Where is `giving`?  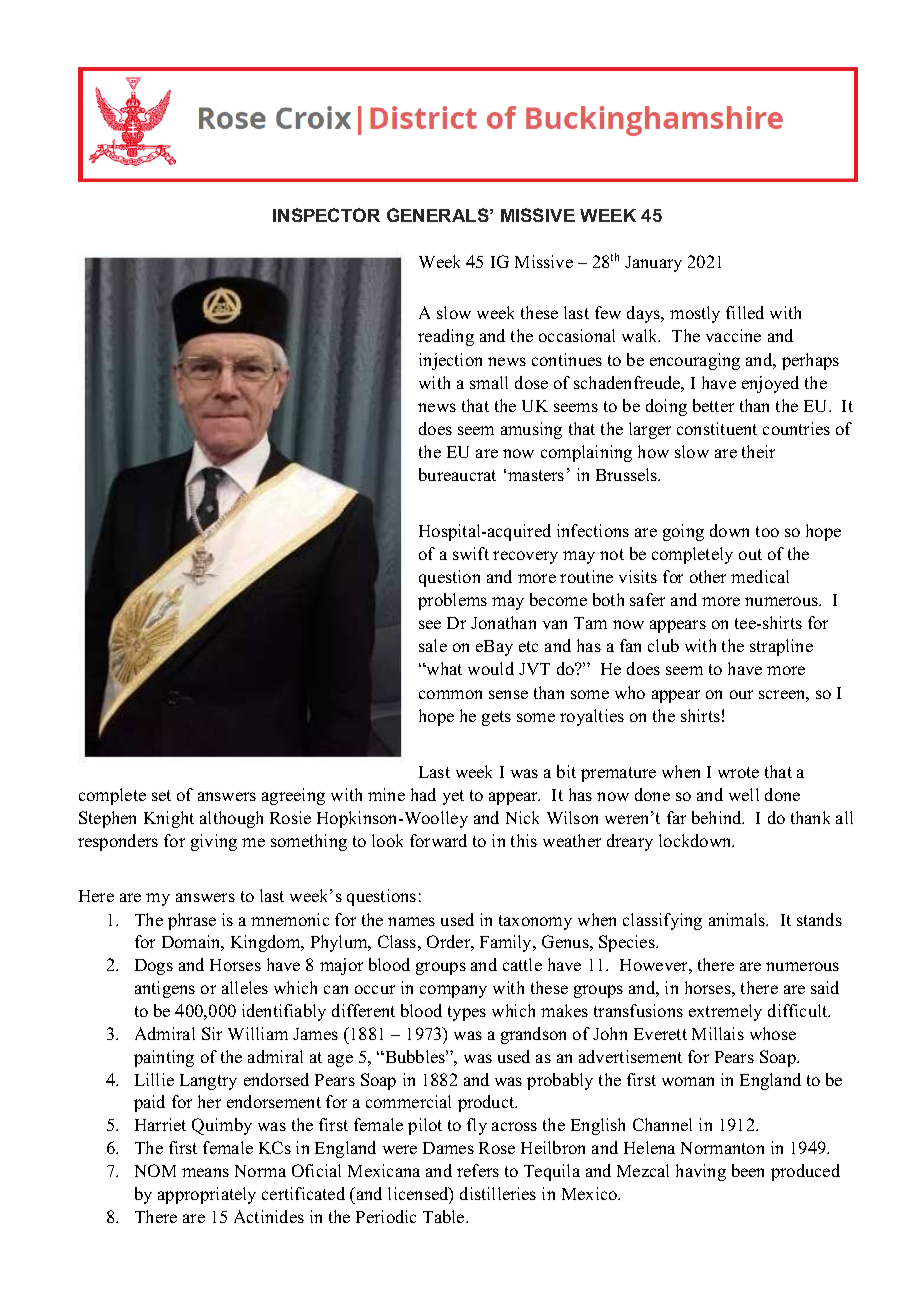 giving is located at coordinates (214, 842).
